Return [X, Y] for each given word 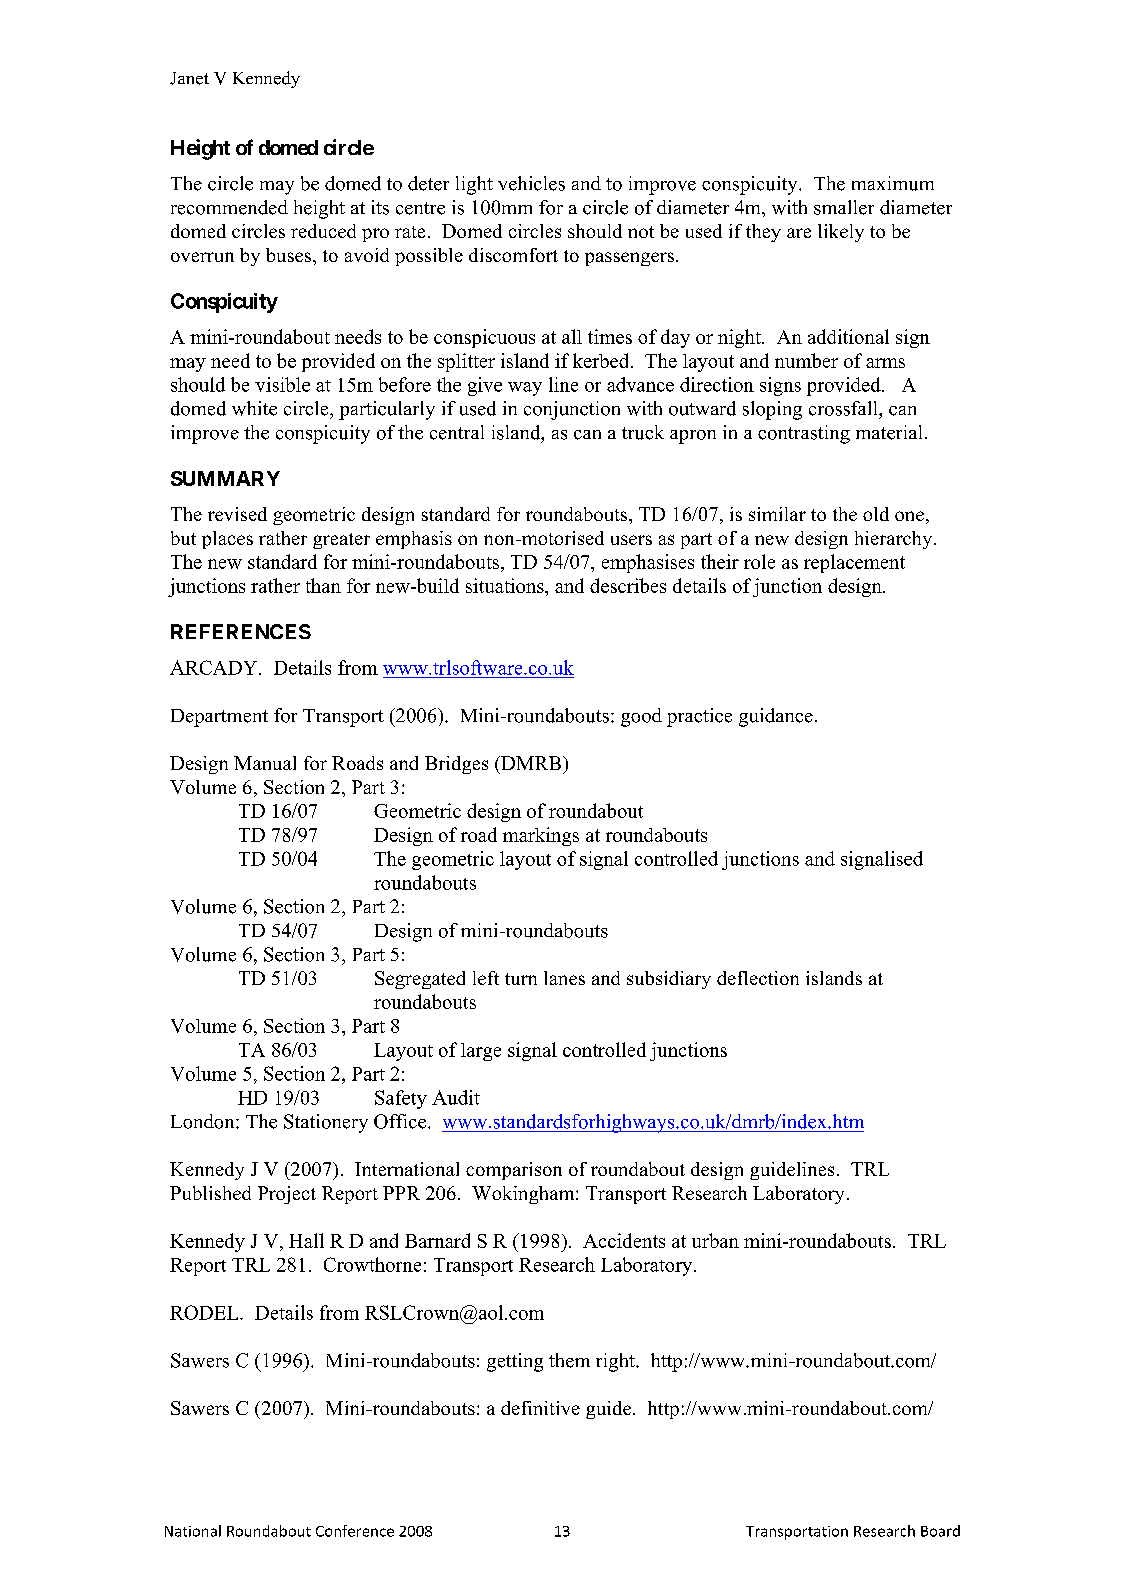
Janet [189, 78]
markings [541, 836]
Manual [265, 763]
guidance [776, 717]
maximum [893, 183]
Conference [355, 1531]
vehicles [531, 183]
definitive [540, 1408]
